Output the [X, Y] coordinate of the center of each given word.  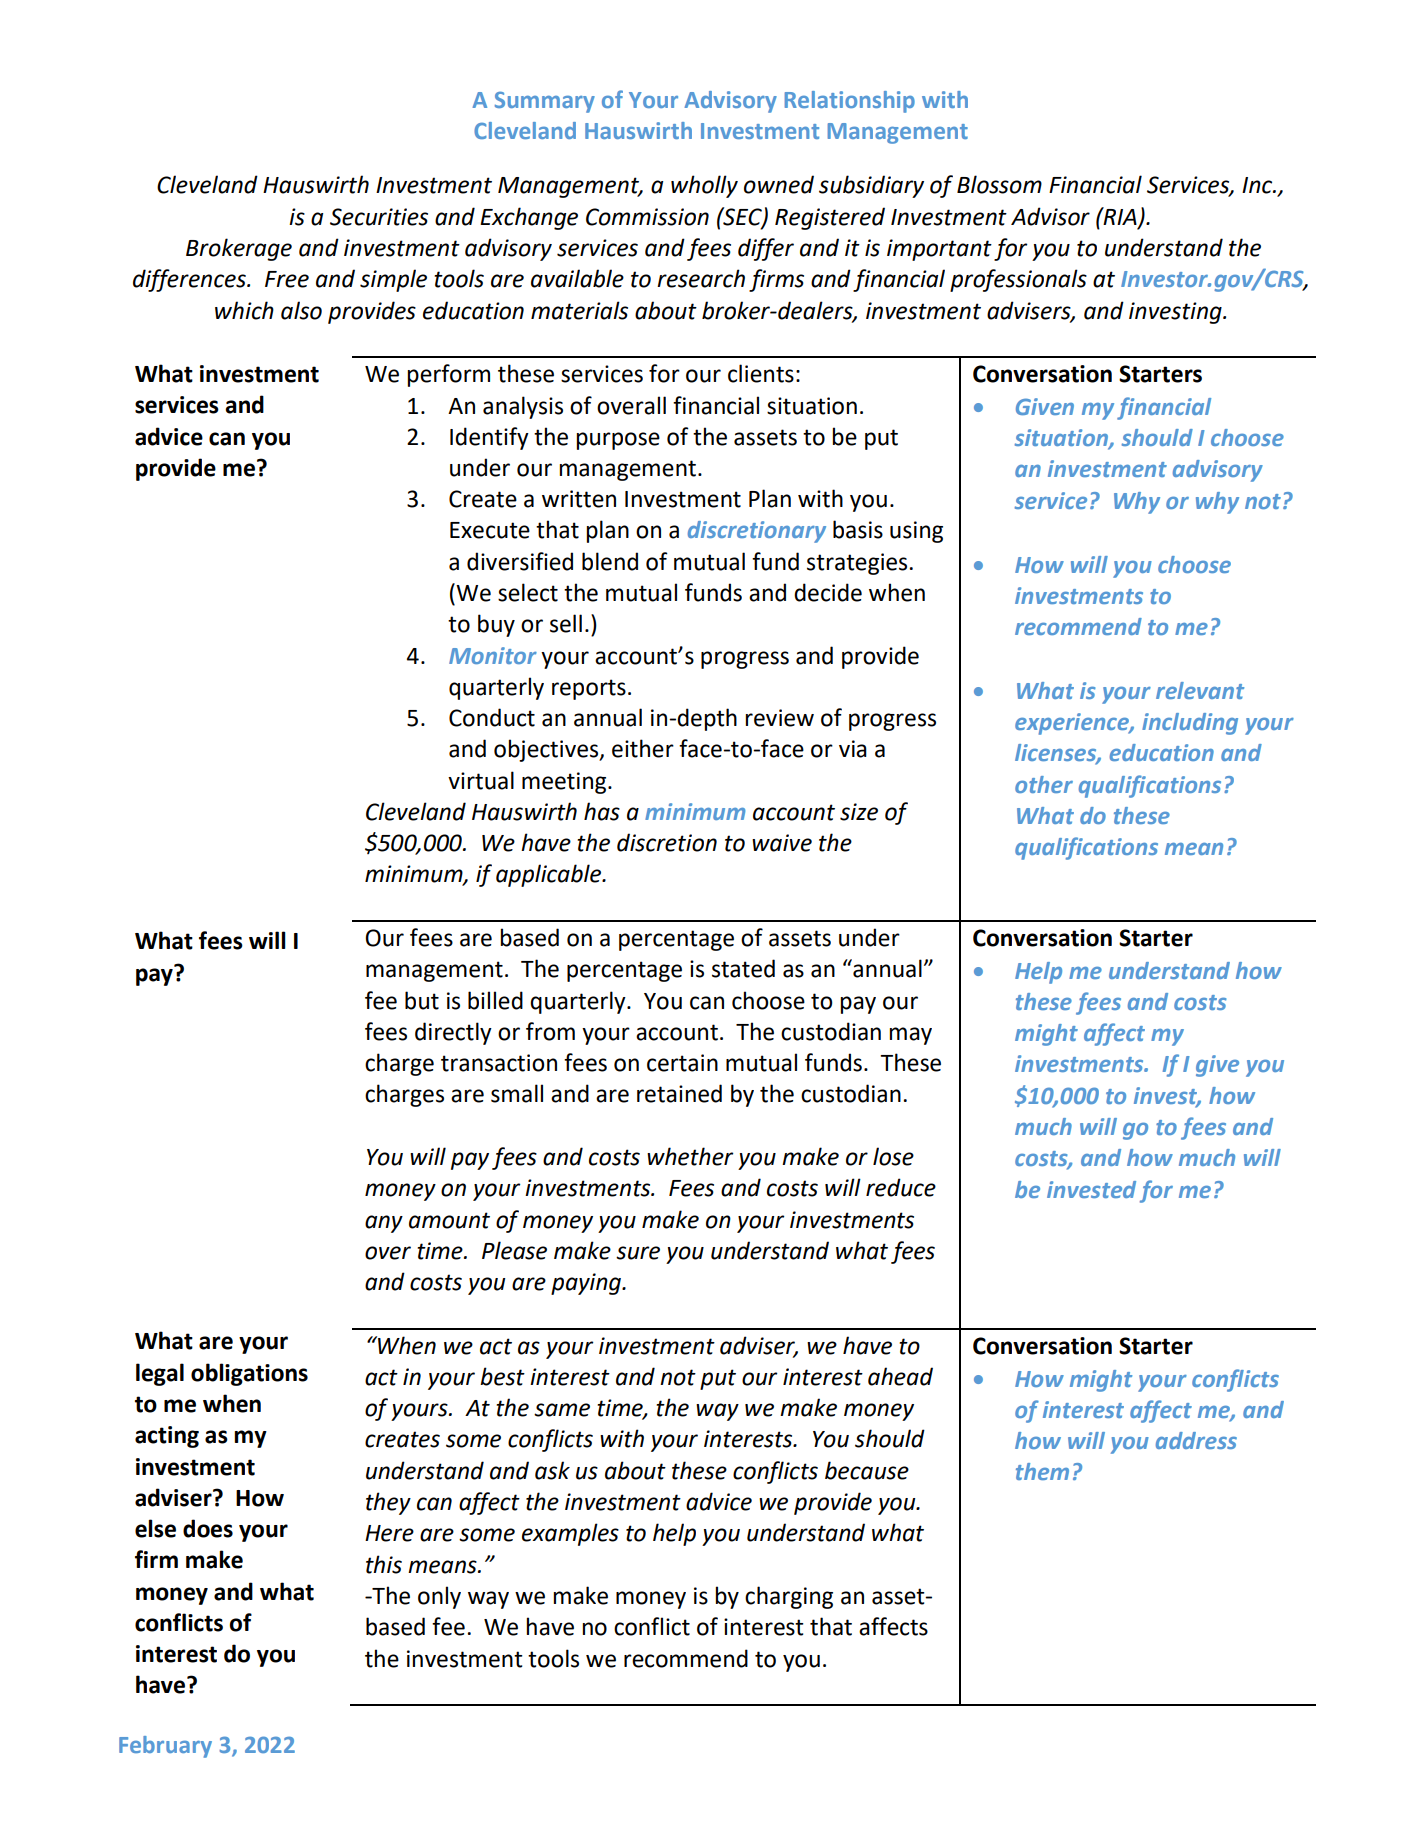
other [1044, 784]
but [422, 1000]
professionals [1018, 280]
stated [743, 968]
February [165, 1747]
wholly [704, 186]
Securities [379, 217]
